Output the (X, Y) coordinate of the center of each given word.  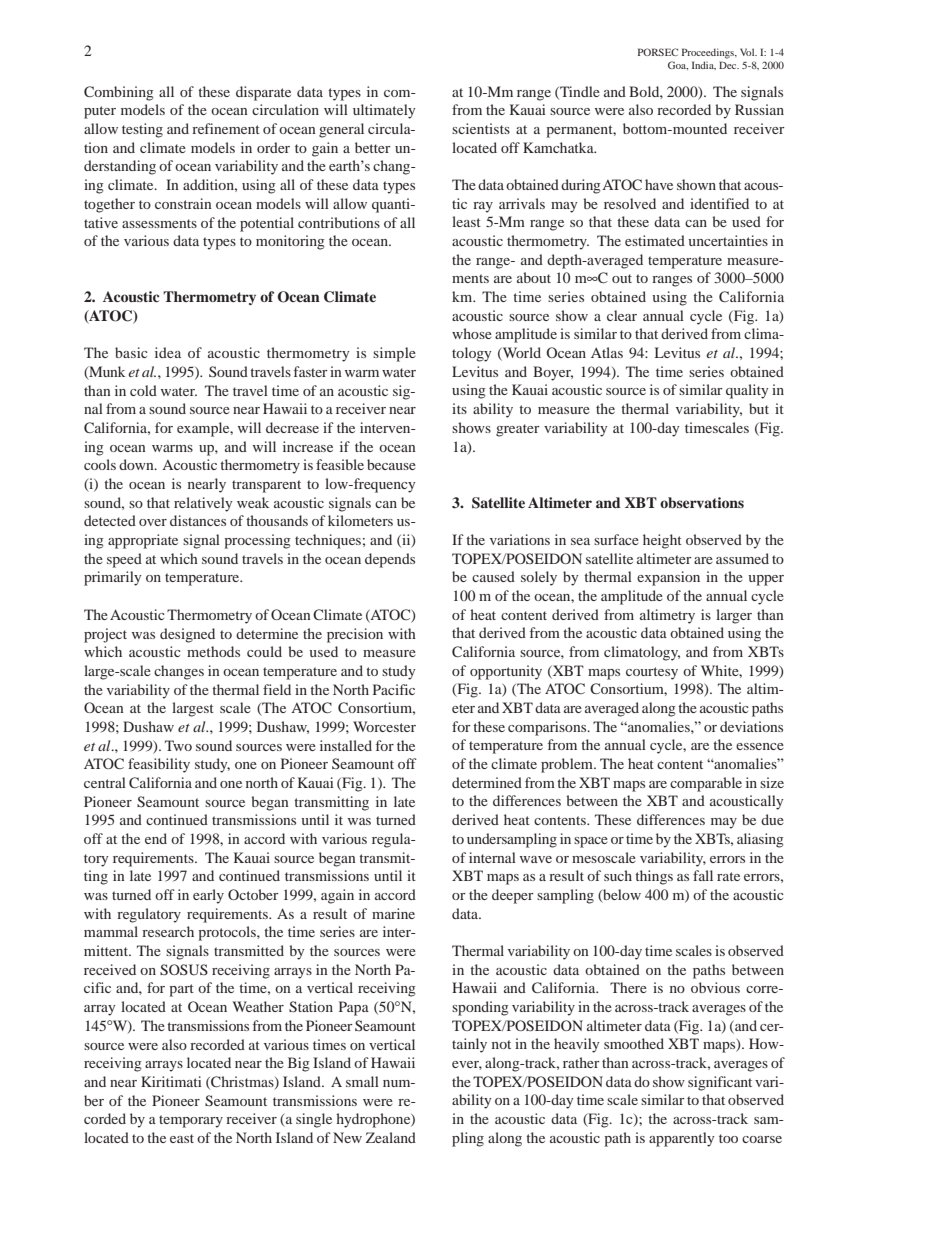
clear (622, 315)
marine (393, 913)
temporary (191, 1121)
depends (390, 560)
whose (472, 333)
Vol (748, 52)
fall (703, 875)
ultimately (384, 111)
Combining (119, 93)
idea (168, 352)
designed (187, 635)
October (253, 894)
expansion (668, 578)
